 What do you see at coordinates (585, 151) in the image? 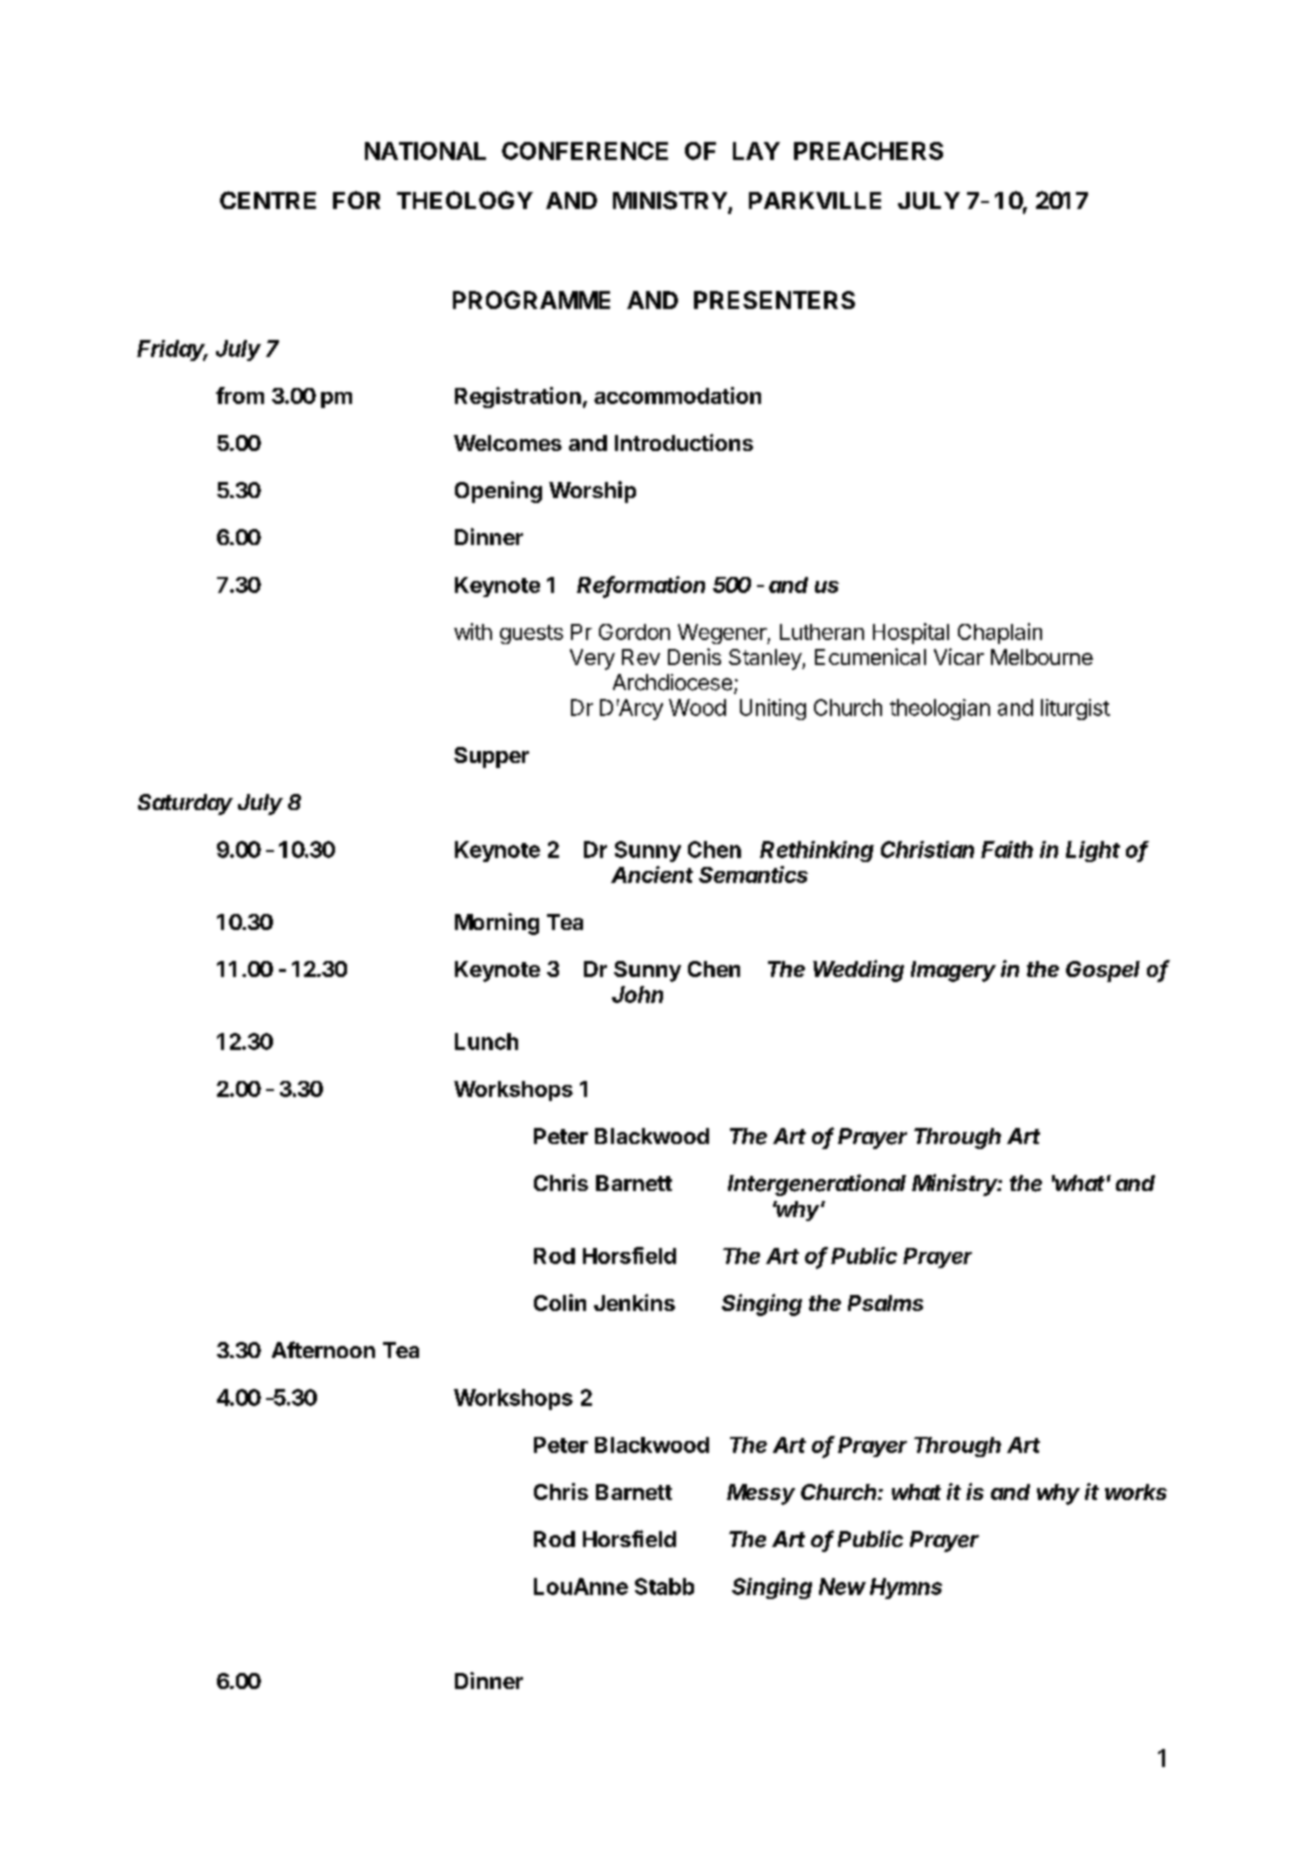
I see `CONFERENCE` at bounding box center [585, 151].
